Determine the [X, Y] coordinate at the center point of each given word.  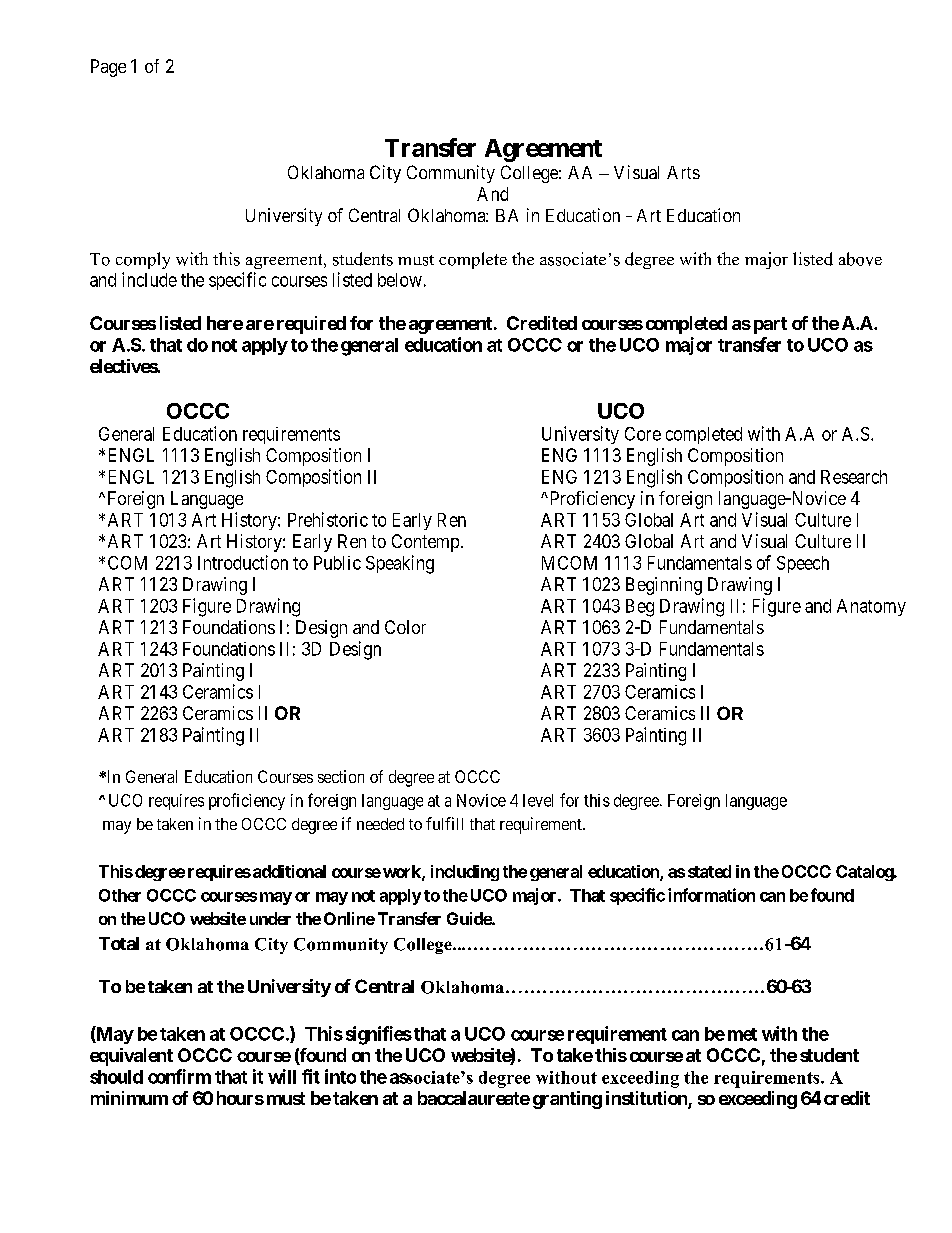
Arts [683, 172]
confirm [179, 1076]
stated [709, 871]
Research [854, 477]
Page [108, 68]
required [311, 325]
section [341, 776]
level [538, 800]
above [860, 259]
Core [643, 434]
